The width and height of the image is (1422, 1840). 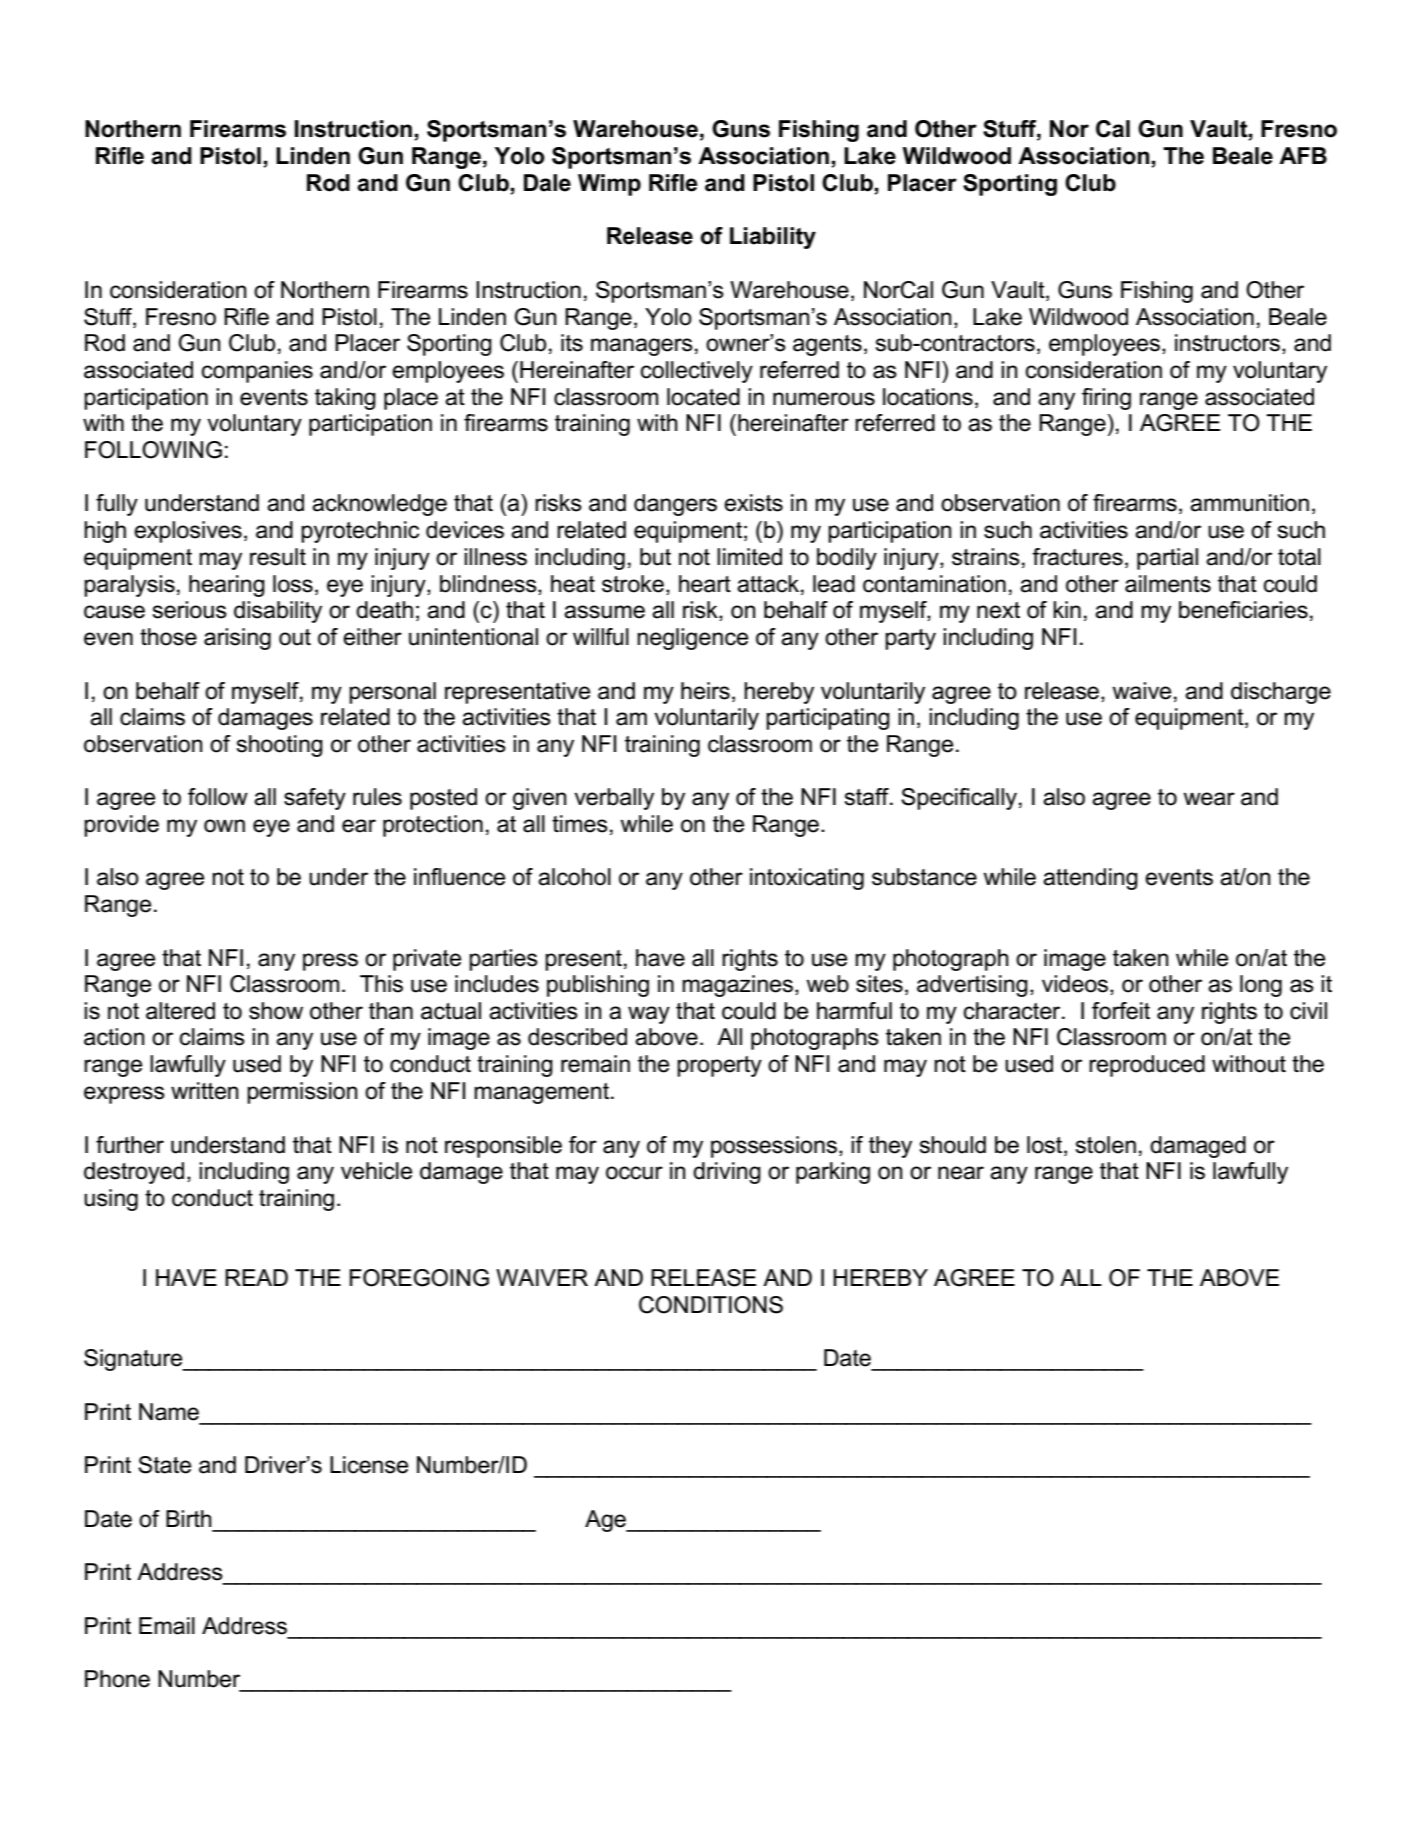 I want to click on companies, so click(x=257, y=372).
